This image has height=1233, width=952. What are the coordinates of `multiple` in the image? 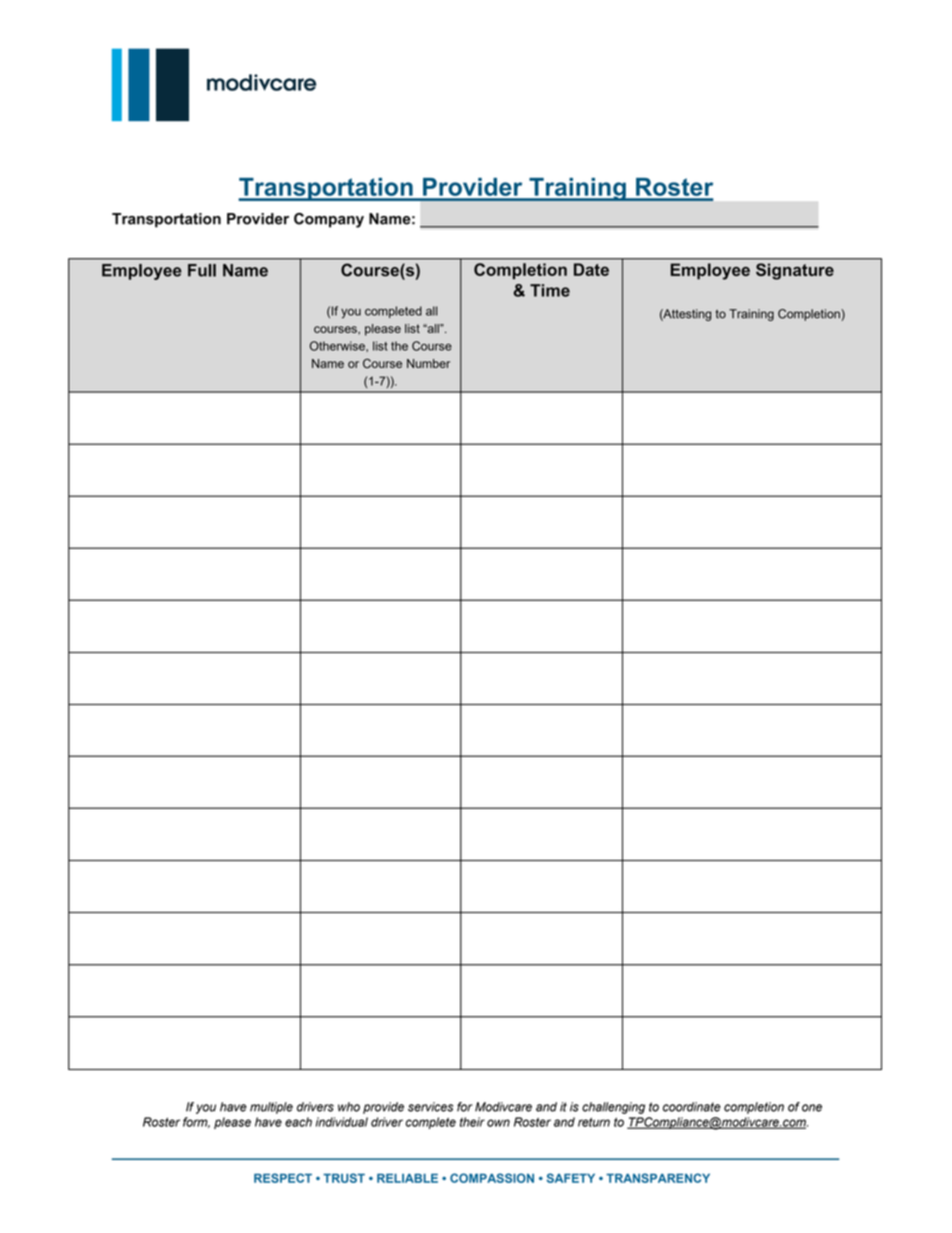 It's located at (271, 1108).
